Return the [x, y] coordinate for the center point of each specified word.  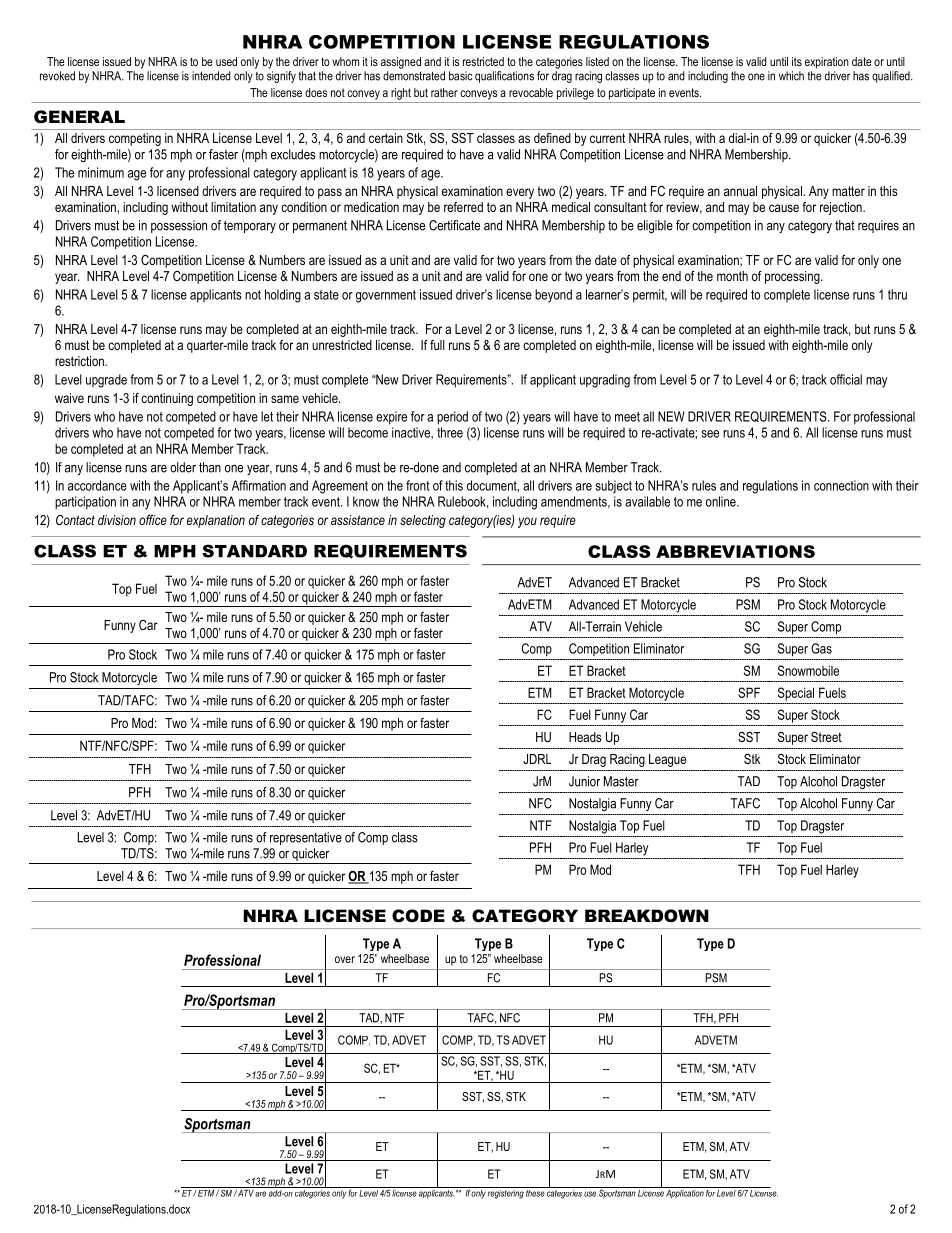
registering [505, 1193]
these [535, 1192]
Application [685, 1193]
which [791, 76]
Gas [821, 648]
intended [211, 76]
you [527, 522]
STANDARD [254, 551]
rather [444, 92]
